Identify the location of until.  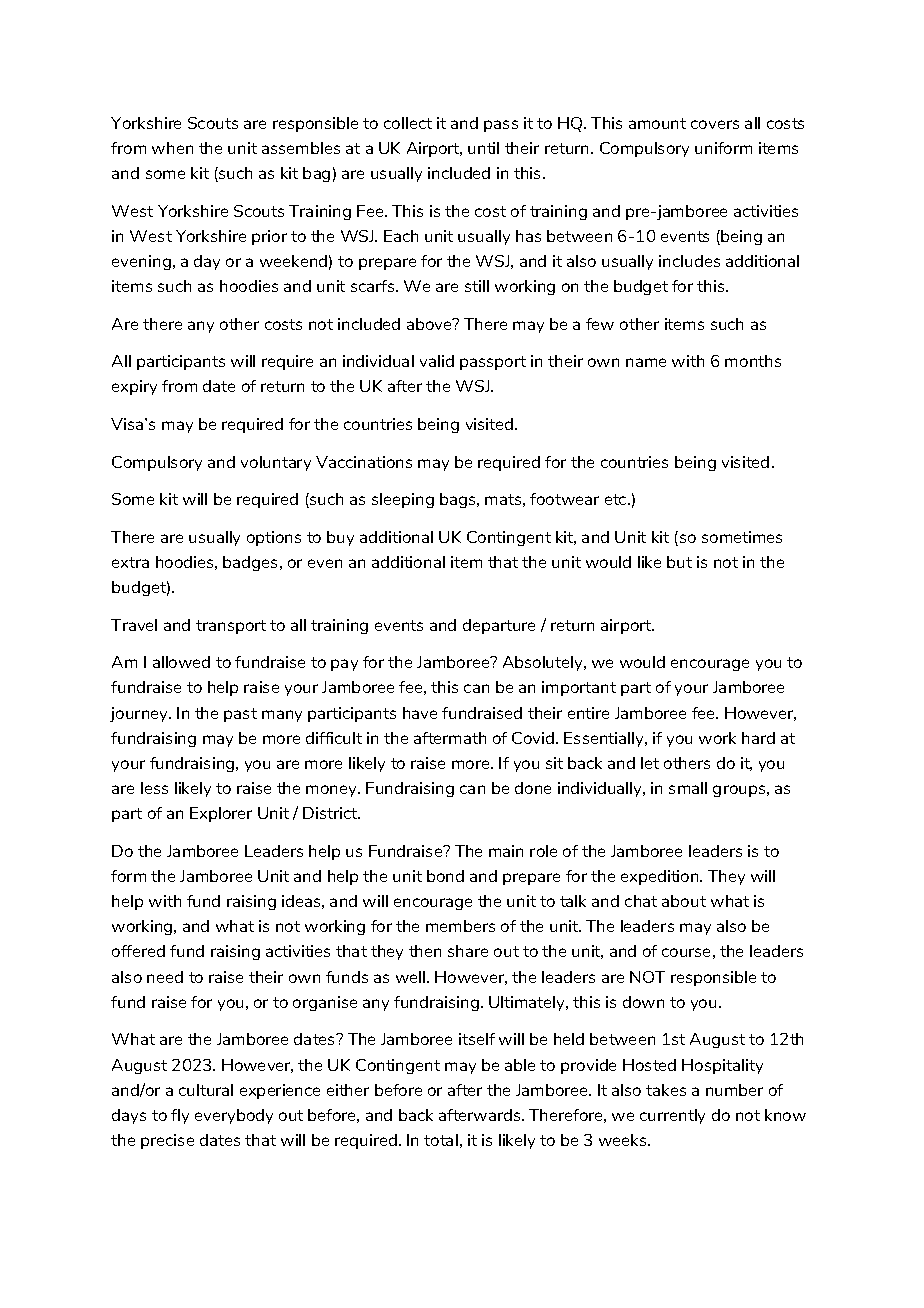
(483, 148).
